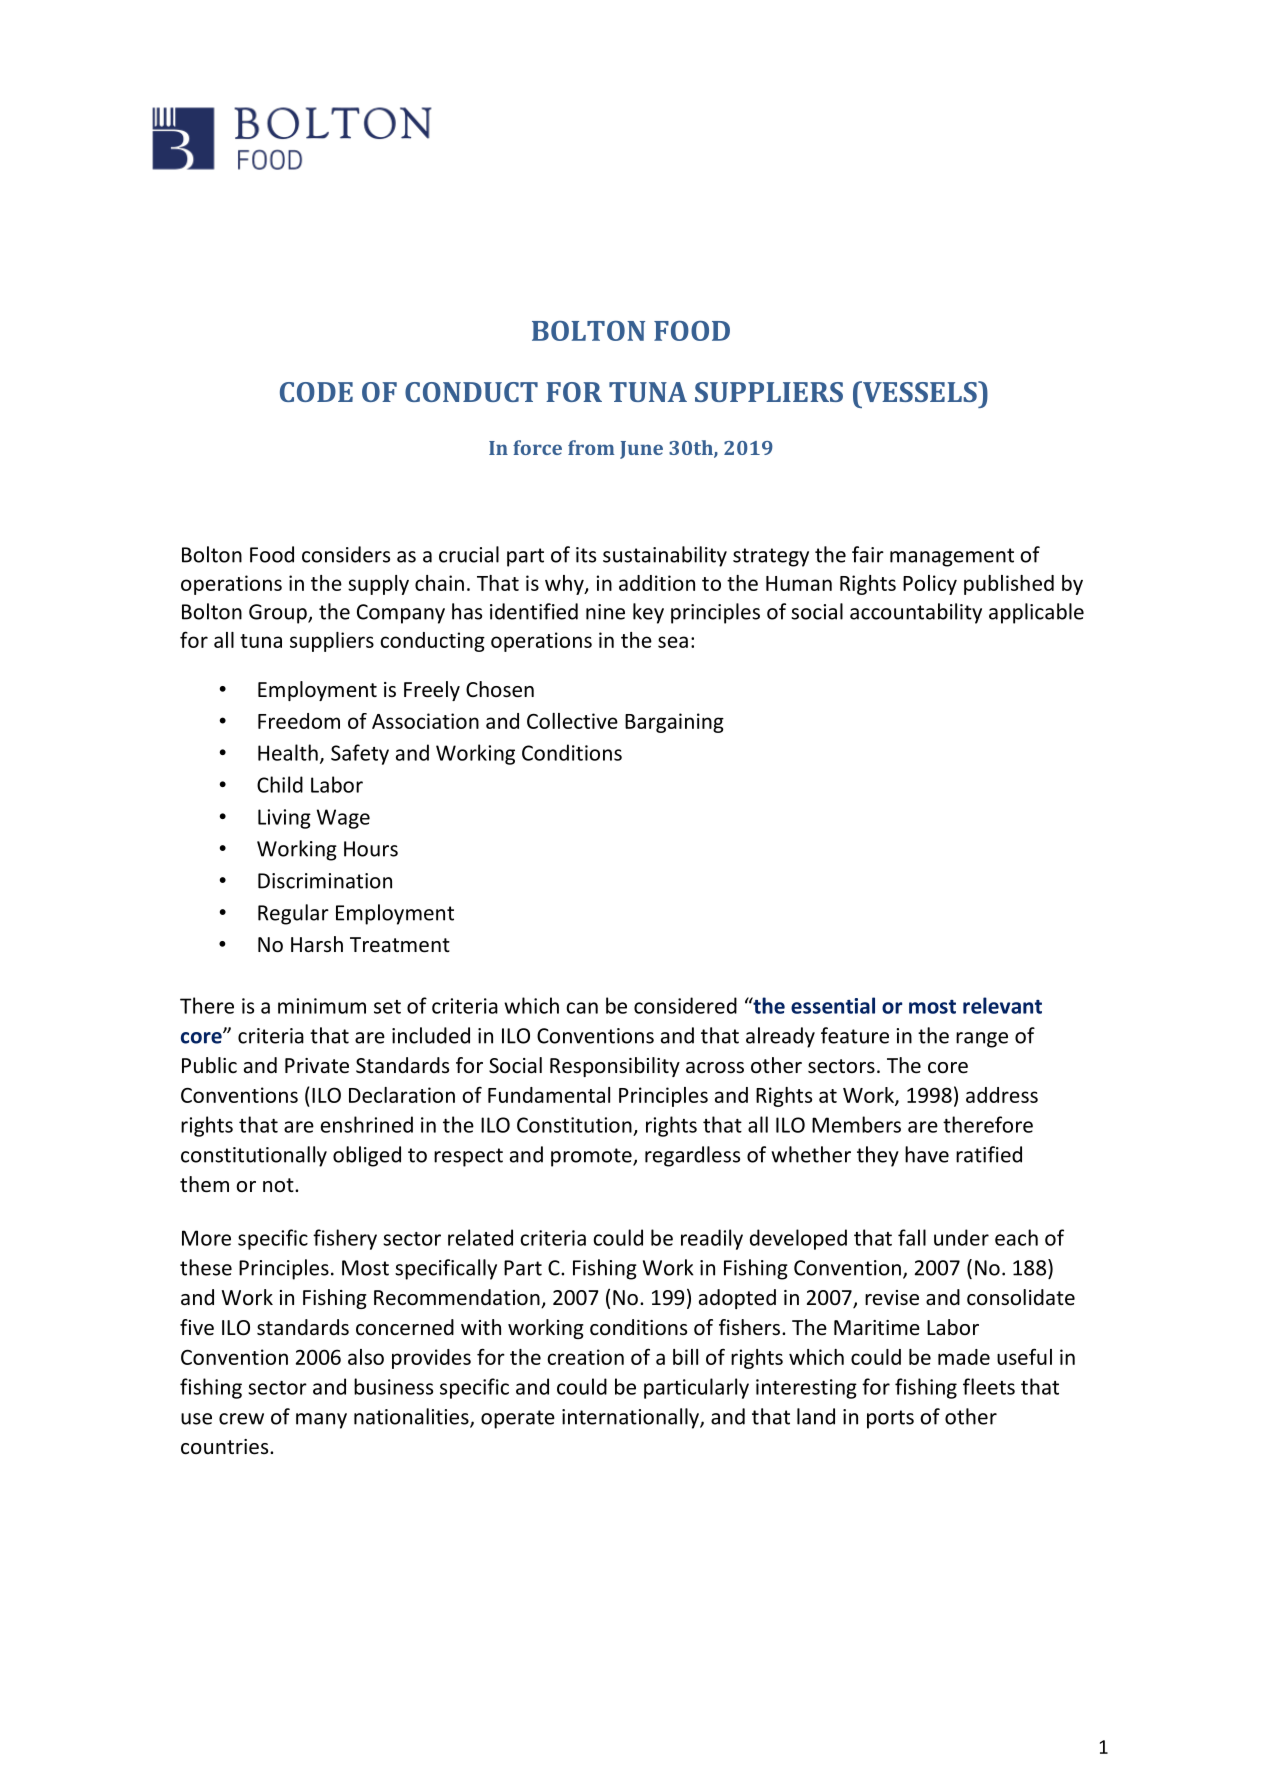 Image resolution: width=1261 pixels, height=1785 pixels. Describe the element at coordinates (1002, 1005) in the image. I see `relevant` at that location.
